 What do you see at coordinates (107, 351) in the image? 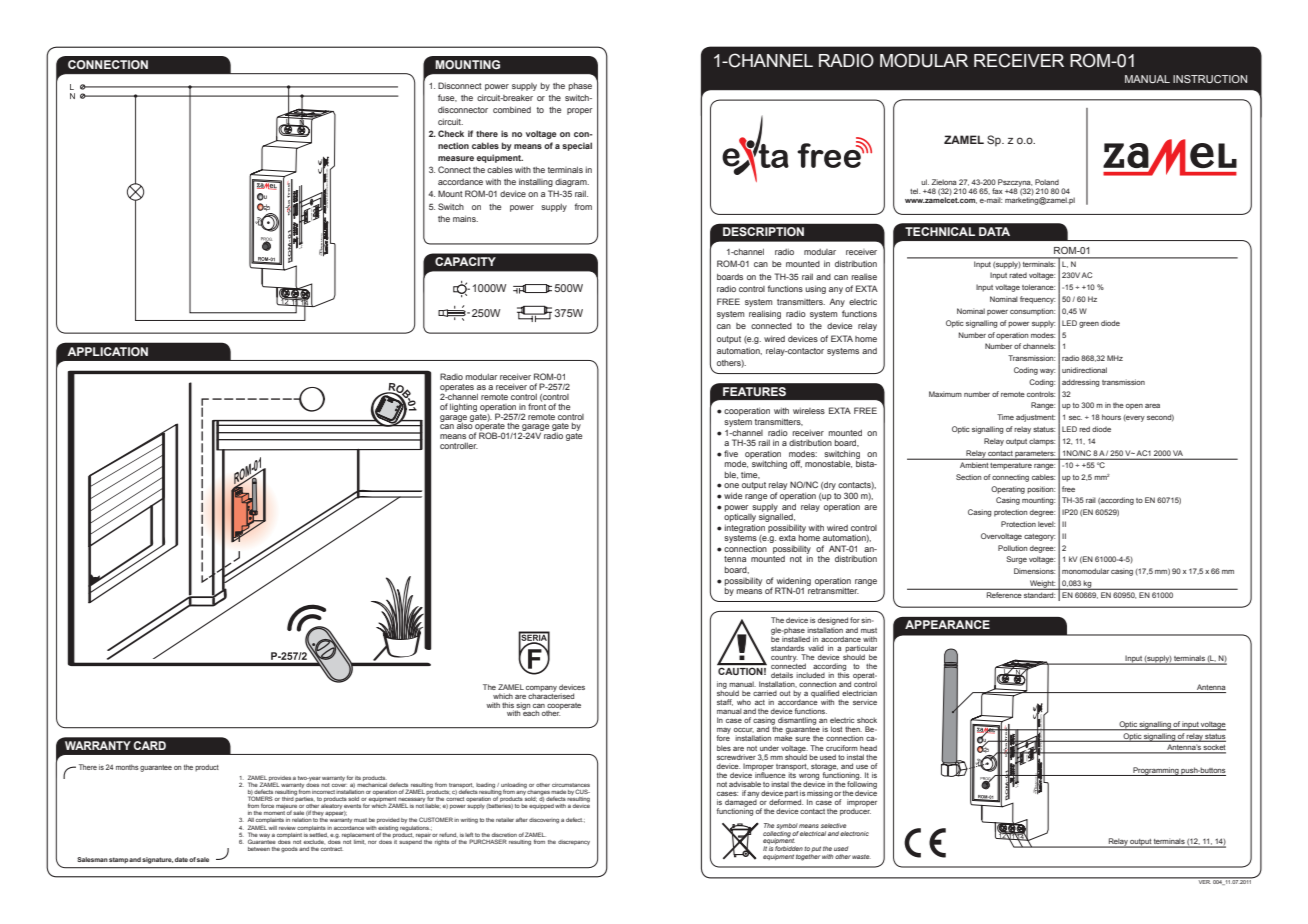
I see `APPLICATION` at bounding box center [107, 351].
